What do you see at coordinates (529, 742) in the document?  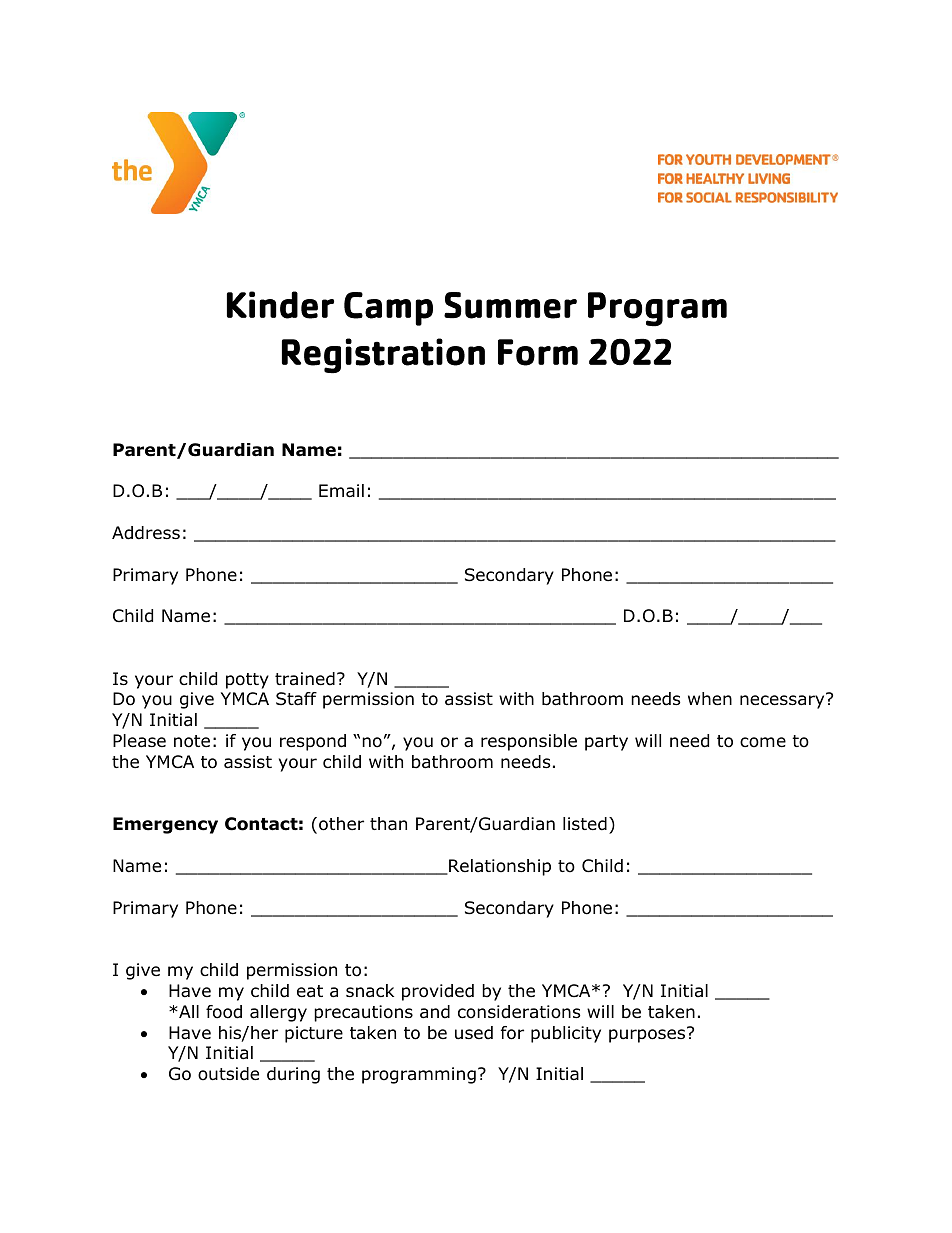 I see `responsible` at bounding box center [529, 742].
